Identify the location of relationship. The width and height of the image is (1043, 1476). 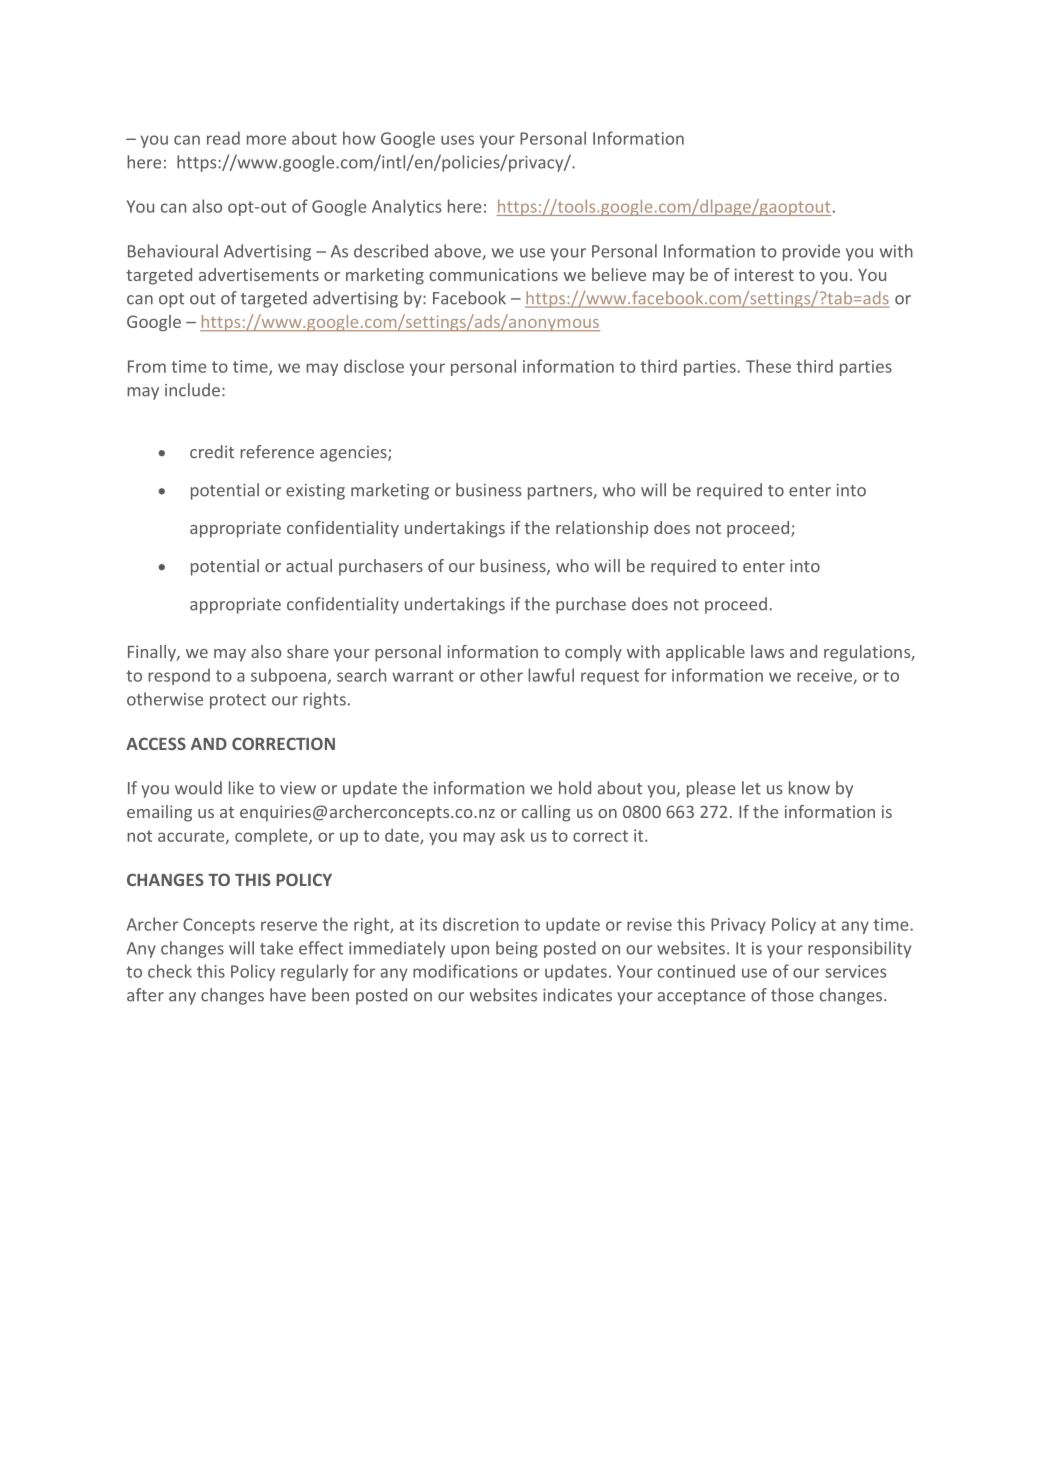
(602, 529).
